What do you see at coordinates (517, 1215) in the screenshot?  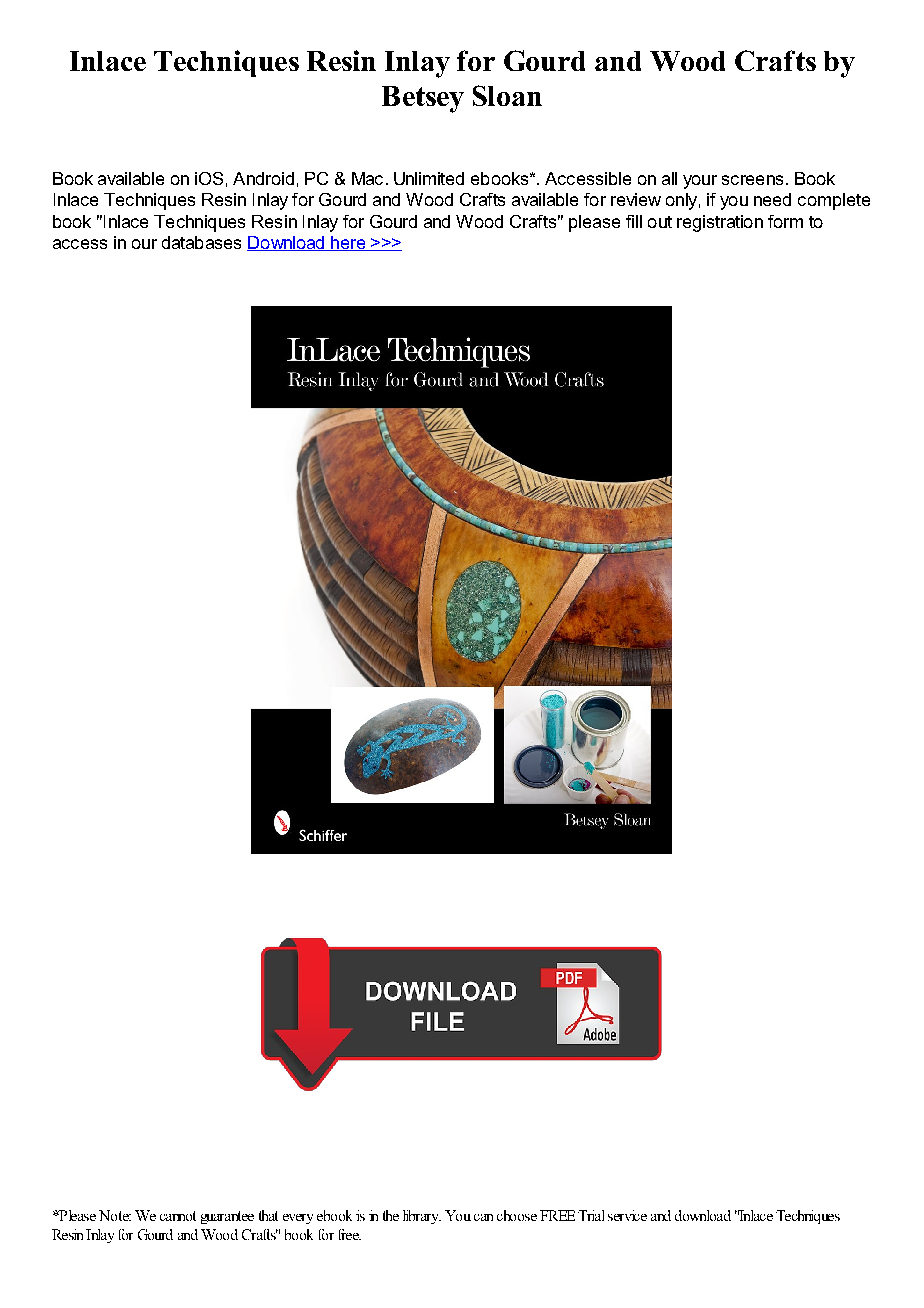 I see `choose` at bounding box center [517, 1215].
